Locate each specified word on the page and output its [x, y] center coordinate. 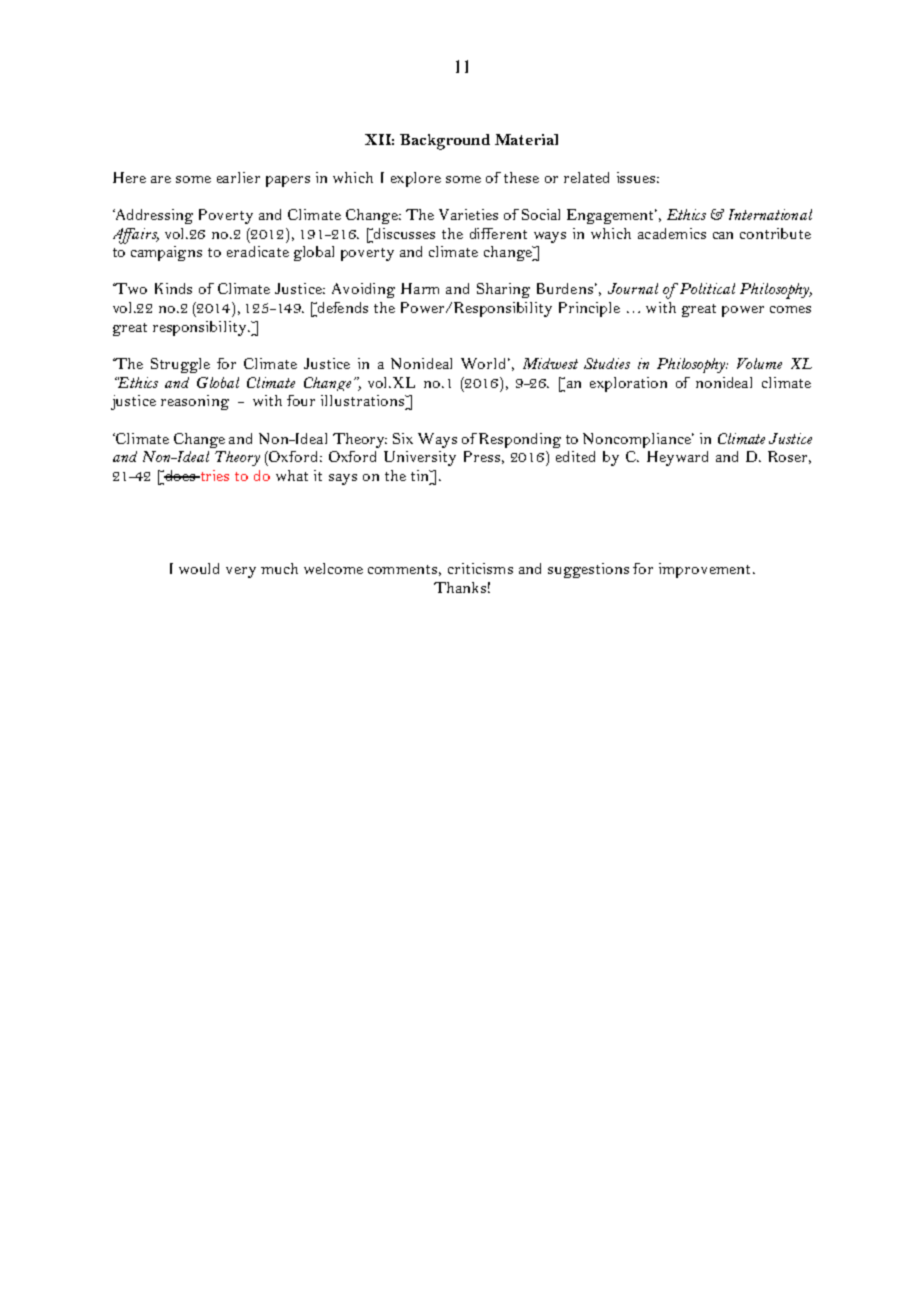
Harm [420, 288]
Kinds [173, 288]
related [586, 177]
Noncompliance [638, 440]
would [199, 568]
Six [403, 438]
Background [445, 142]
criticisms [480, 568]
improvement [706, 570]
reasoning [195, 402]
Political [707, 288]
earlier [238, 177]
